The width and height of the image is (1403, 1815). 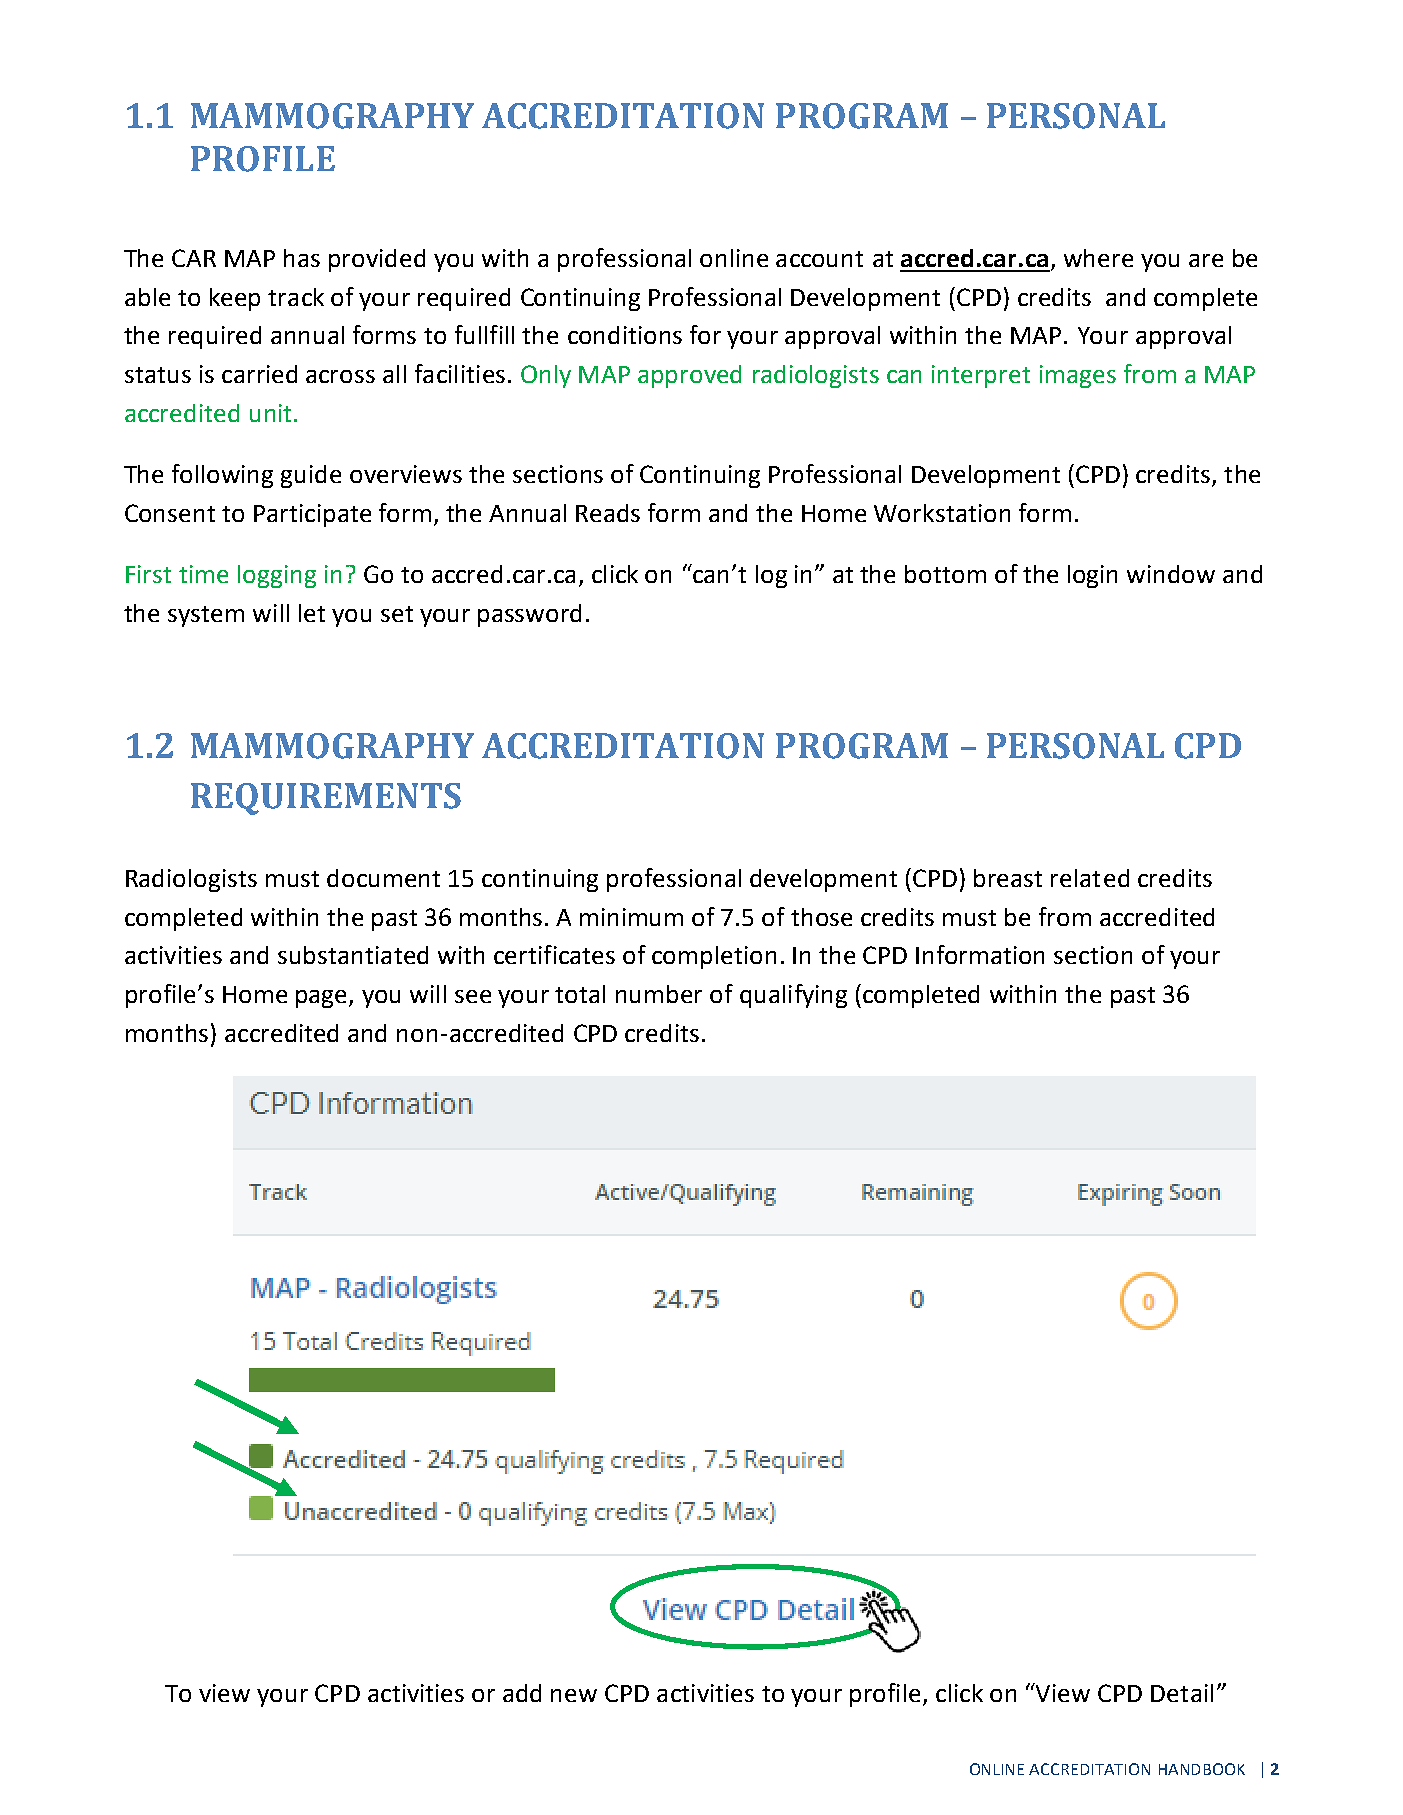 I want to click on track, so click(x=296, y=297).
